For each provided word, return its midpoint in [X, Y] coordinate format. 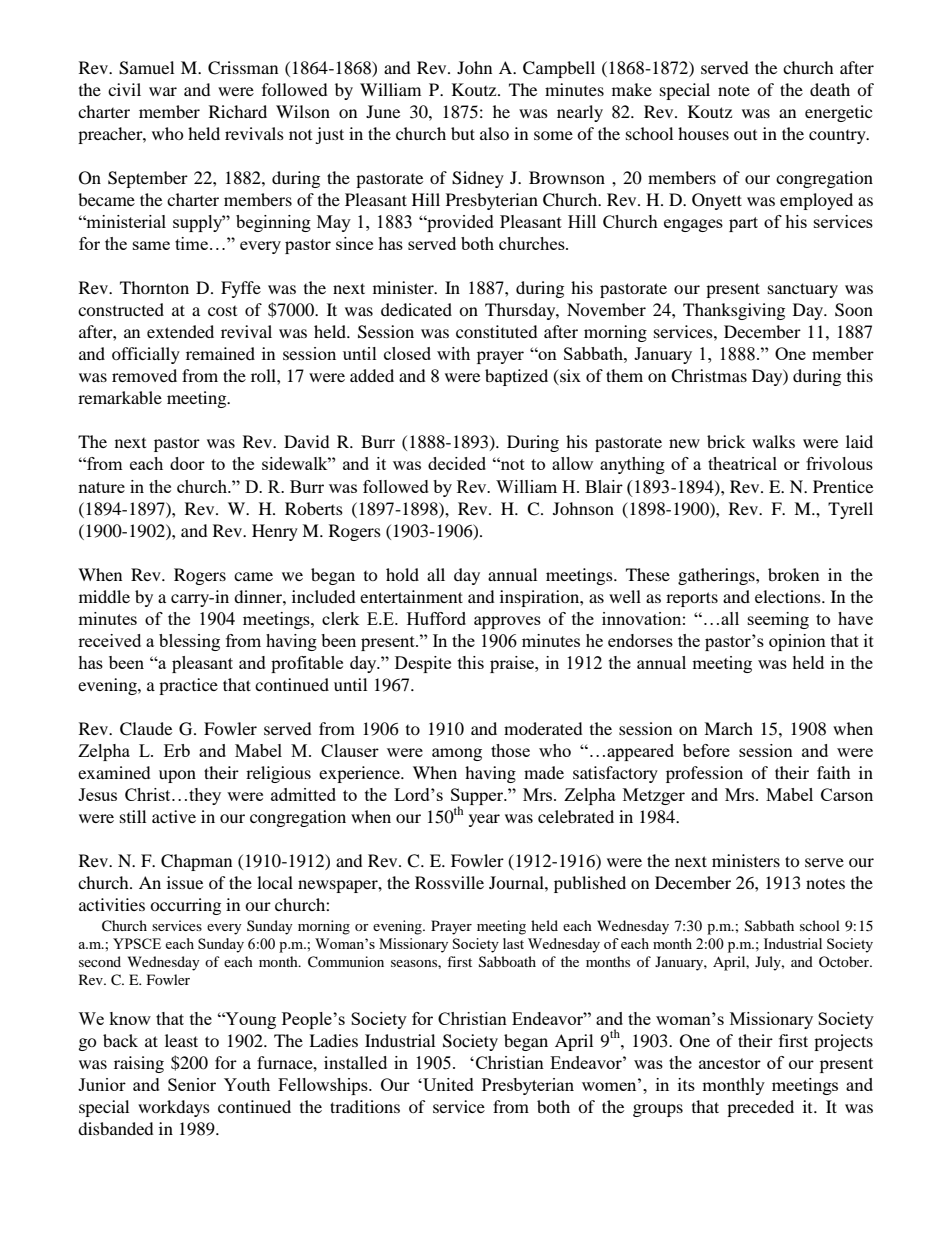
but [463, 133]
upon [177, 776]
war [163, 91]
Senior [192, 1084]
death [830, 89]
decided [457, 463]
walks [773, 441]
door [187, 463]
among [457, 754]
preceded [760, 1108]
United [447, 1084]
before [706, 750]
